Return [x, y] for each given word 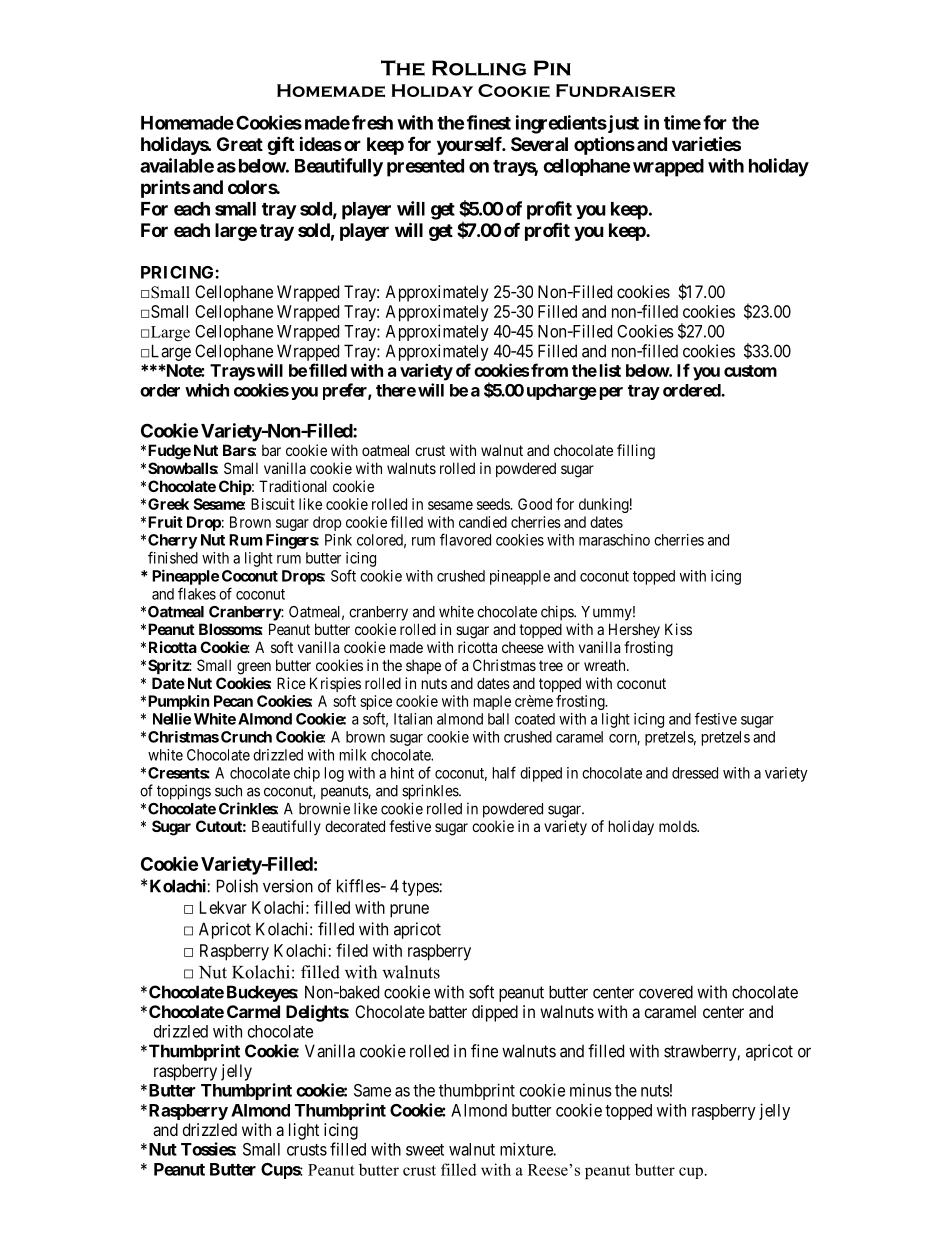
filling [636, 452]
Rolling [479, 68]
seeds [494, 504]
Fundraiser [615, 90]
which [207, 390]
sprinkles [431, 792]
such [228, 791]
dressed [695, 773]
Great [240, 144]
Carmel [253, 1011]
